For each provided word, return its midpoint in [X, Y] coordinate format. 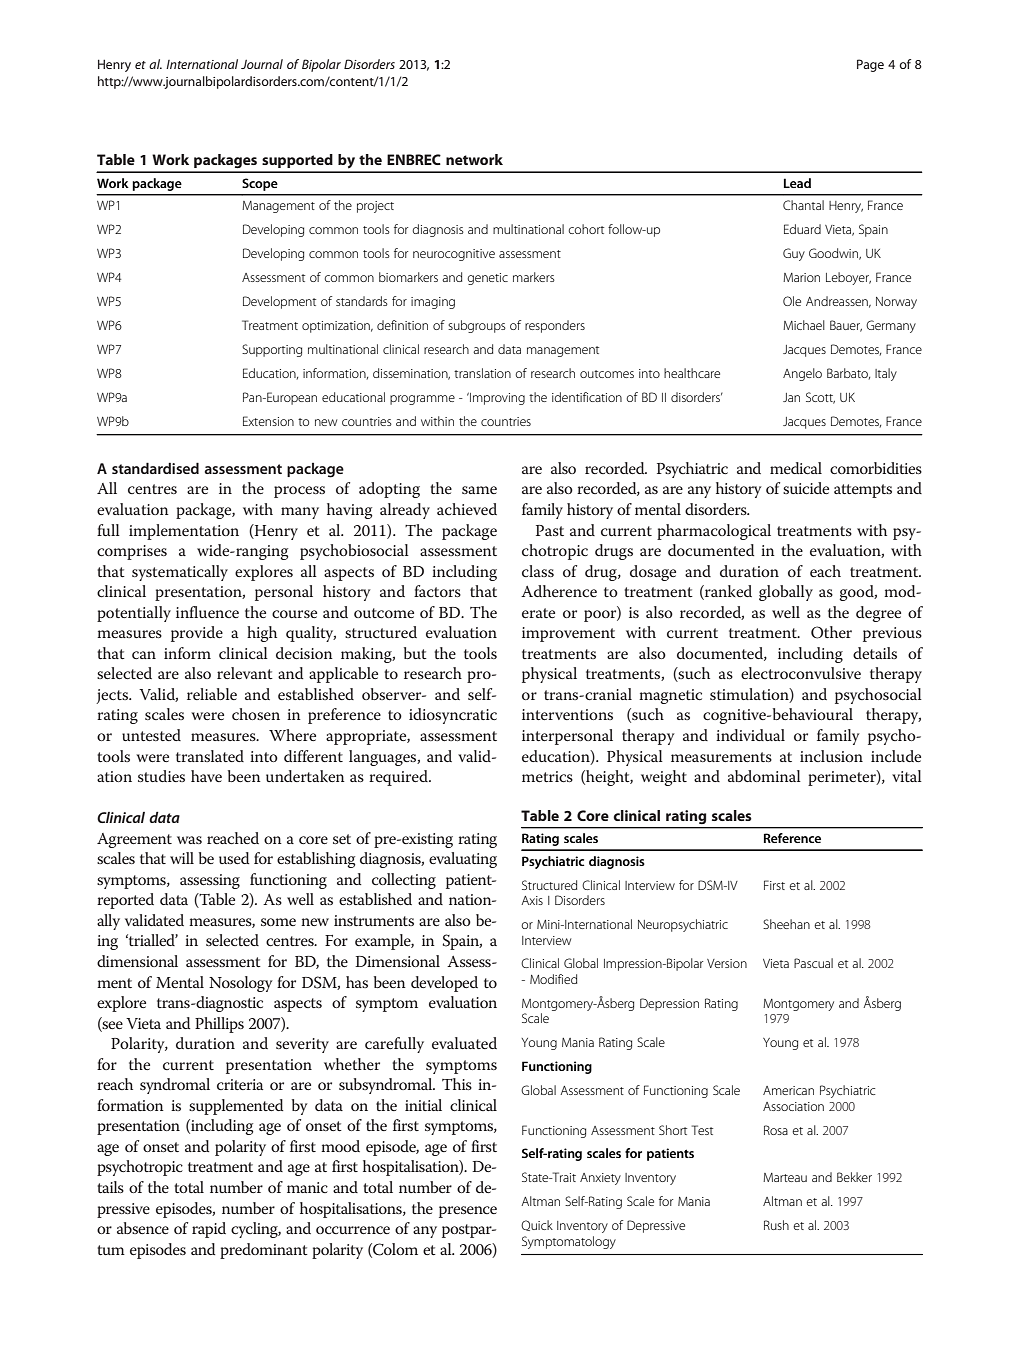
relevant [245, 673]
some [278, 922]
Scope [260, 184]
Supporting [272, 350]
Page [870, 65]
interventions [567, 714]
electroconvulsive [801, 673]
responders [555, 326]
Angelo [802, 374]
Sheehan [786, 924]
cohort [586, 229]
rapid [209, 1230]
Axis [532, 900]
